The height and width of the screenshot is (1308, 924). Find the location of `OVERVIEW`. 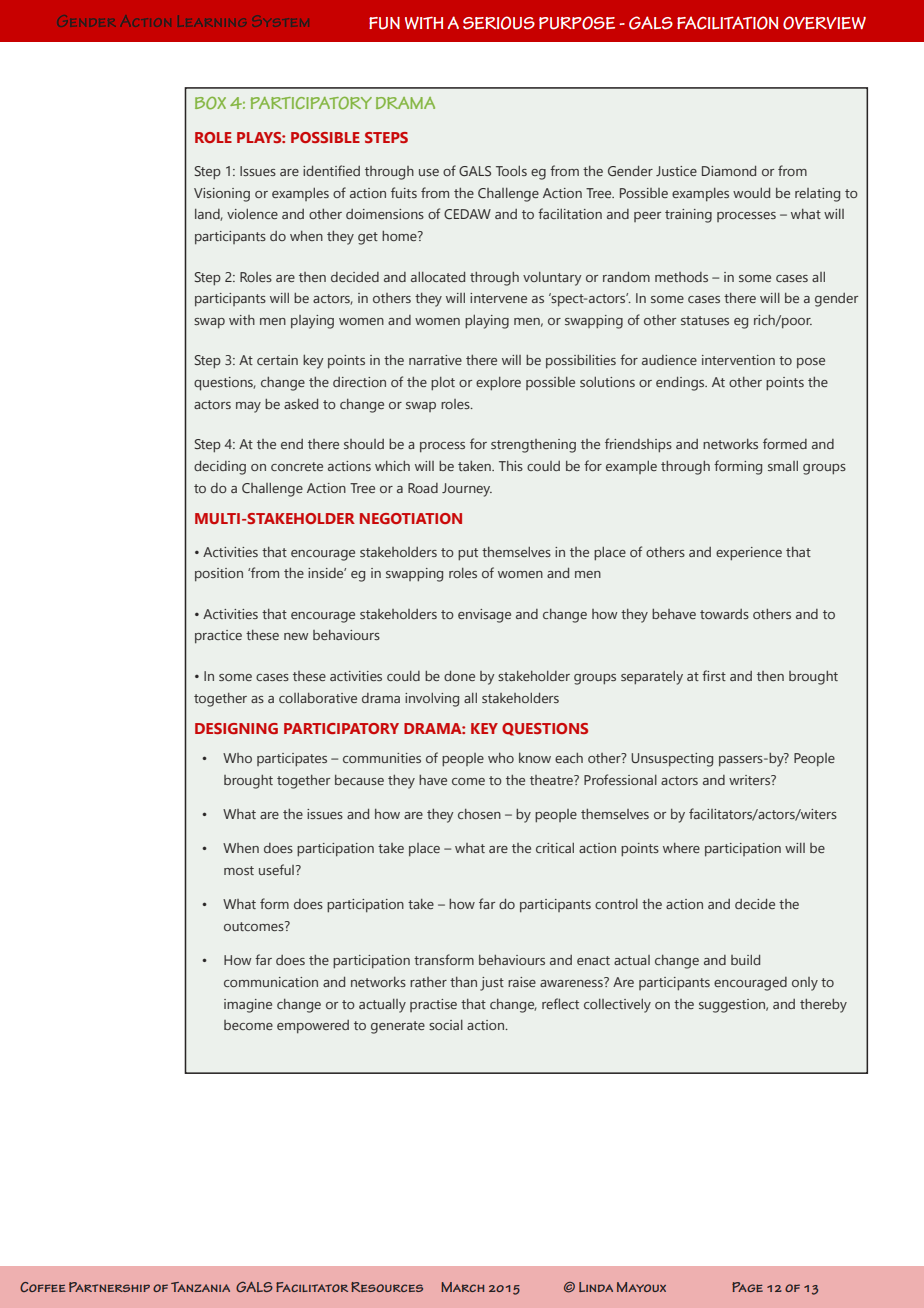

OVERVIEW is located at coordinates (824, 23).
